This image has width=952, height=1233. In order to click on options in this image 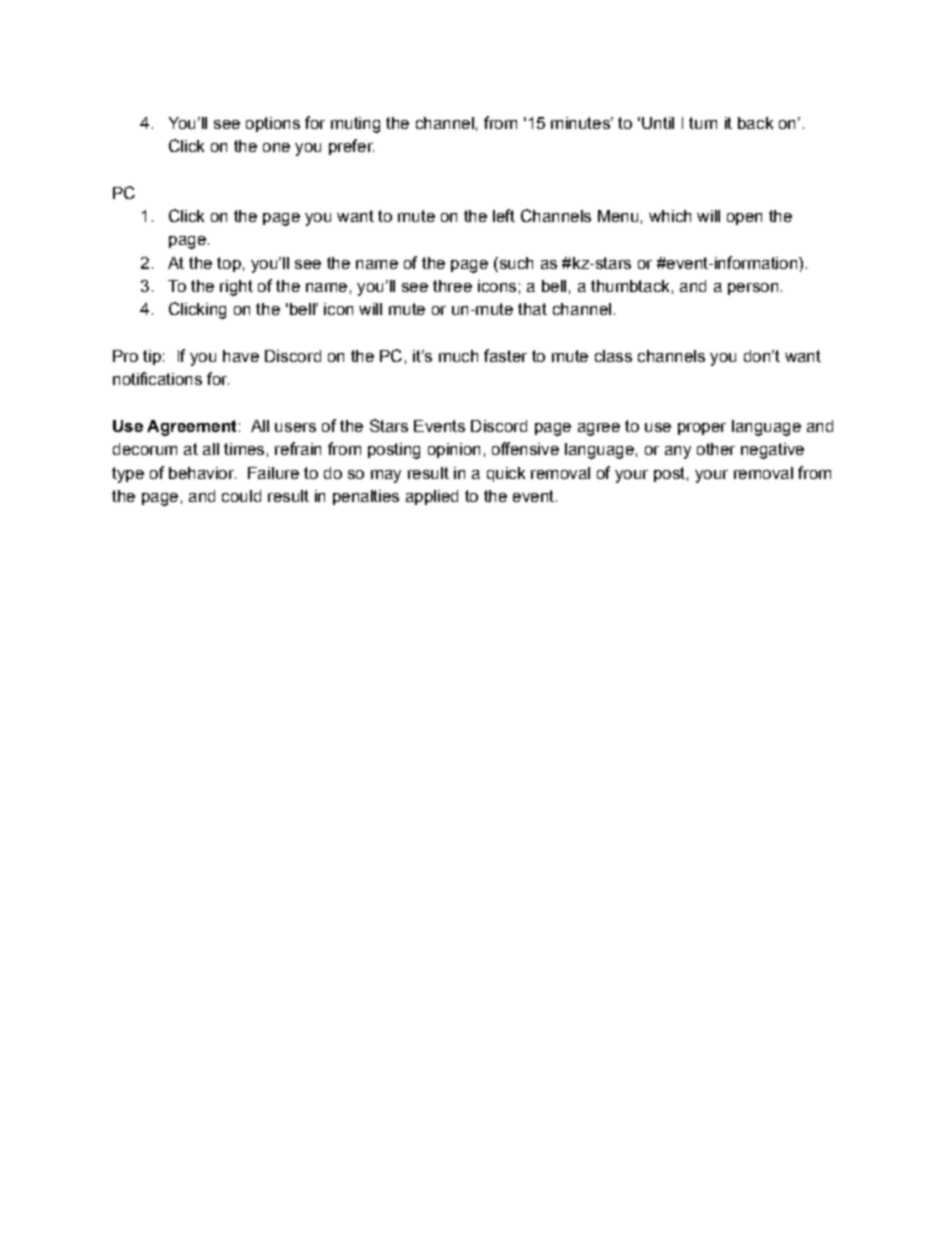, I will do `click(273, 124)`.
